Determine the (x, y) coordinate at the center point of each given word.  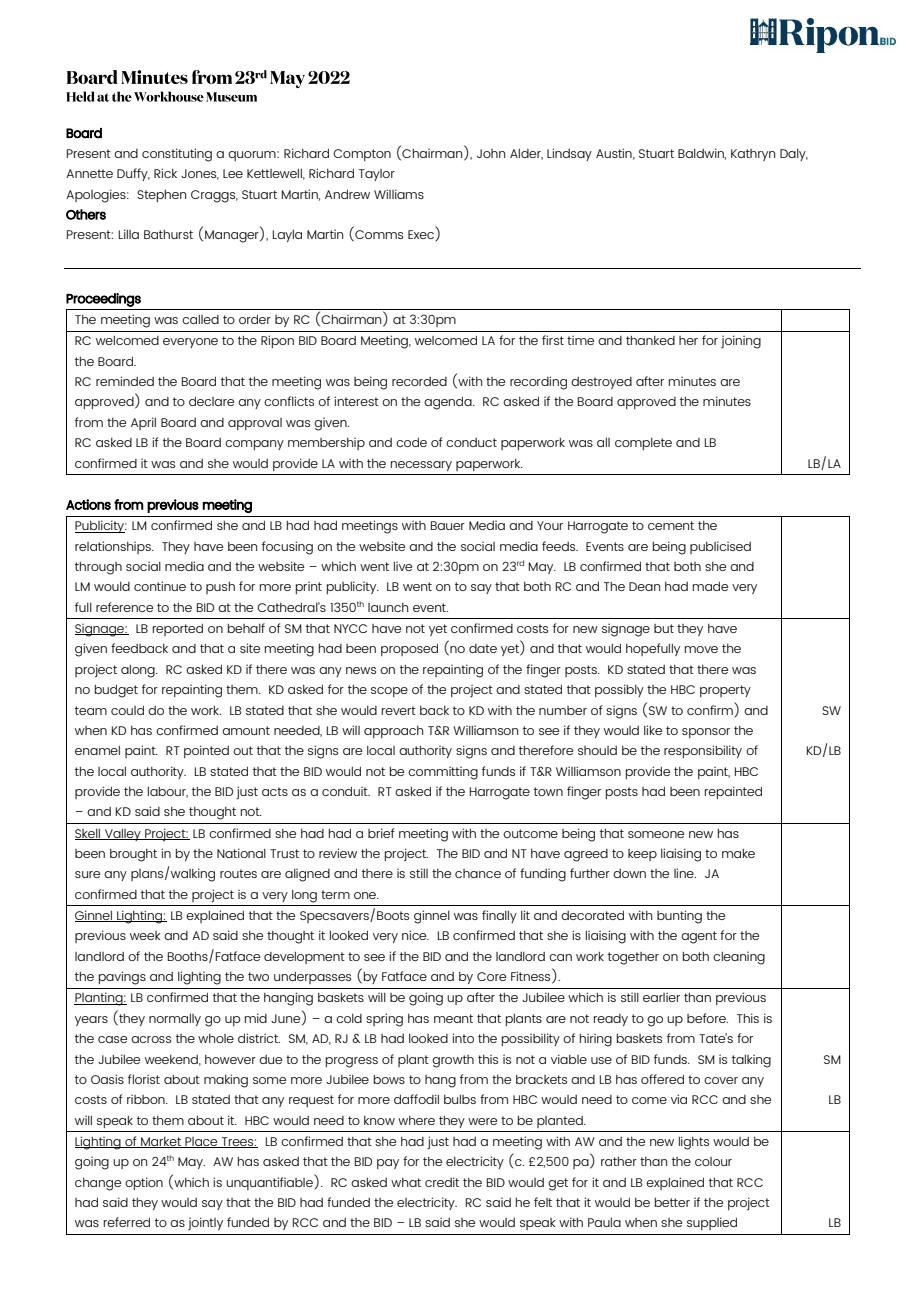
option (144, 1183)
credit (442, 1182)
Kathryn (753, 155)
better (672, 1202)
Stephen (162, 196)
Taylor (377, 175)
